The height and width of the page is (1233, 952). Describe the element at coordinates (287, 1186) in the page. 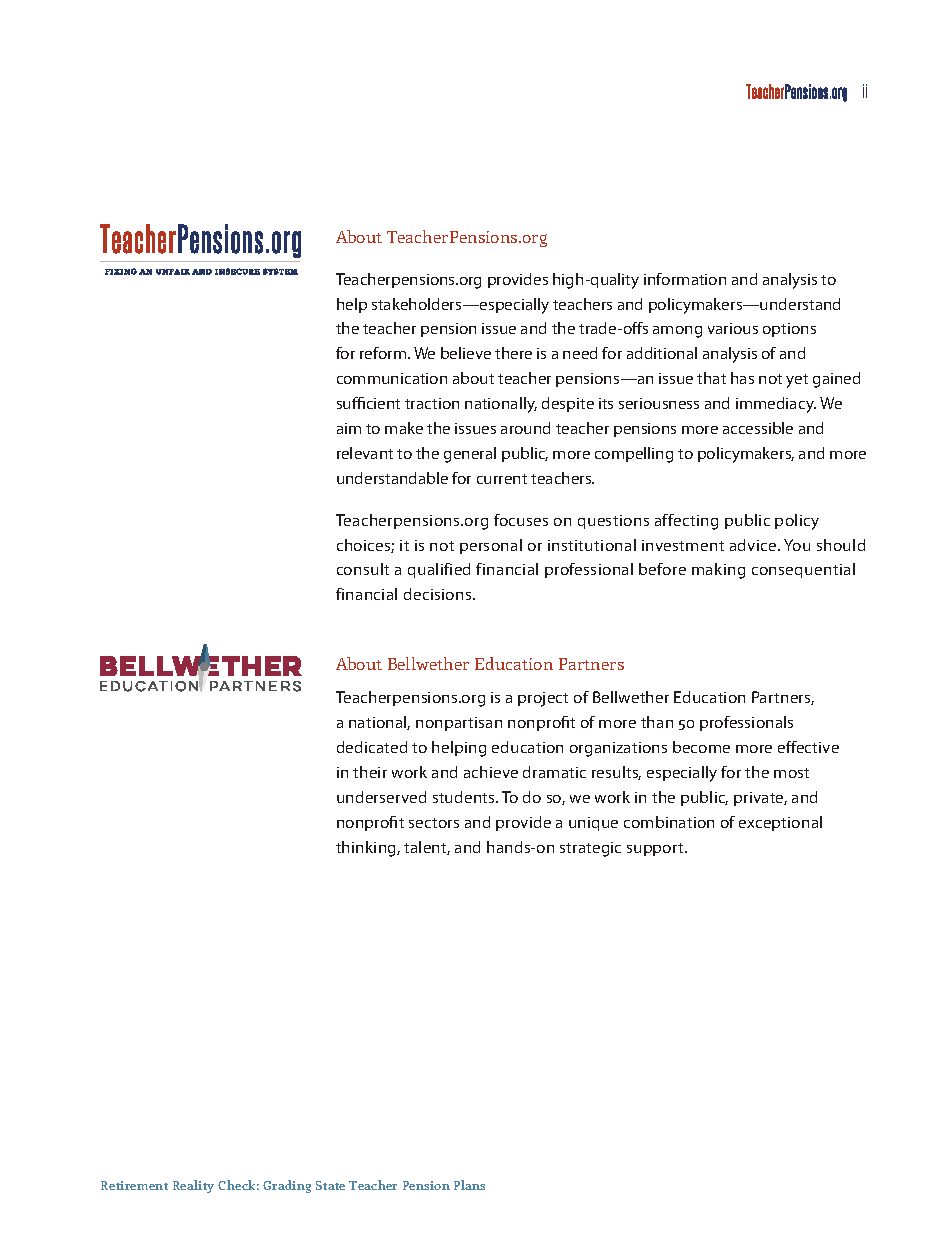

I see `Grading` at that location.
